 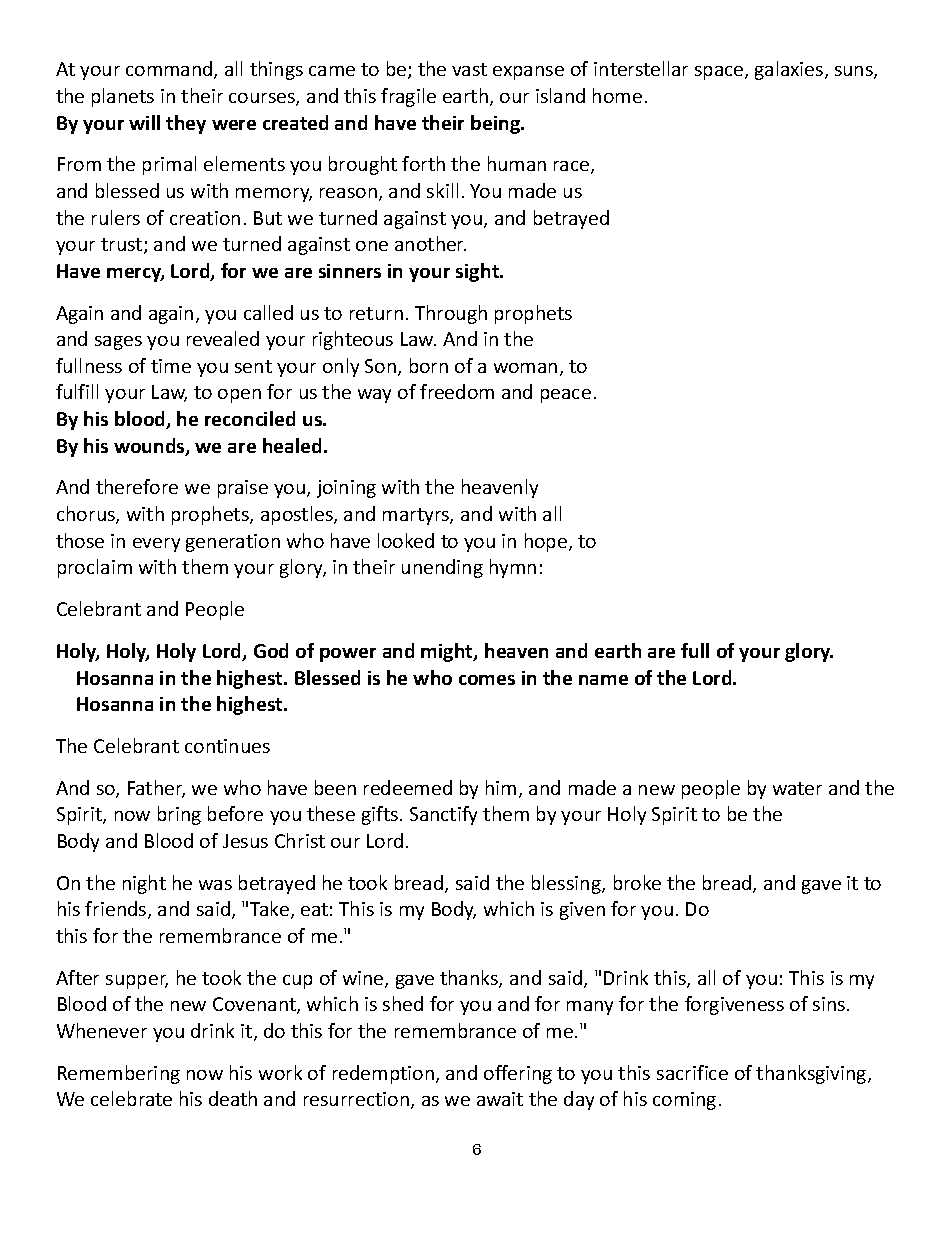 I want to click on Remembering, so click(x=119, y=1074).
